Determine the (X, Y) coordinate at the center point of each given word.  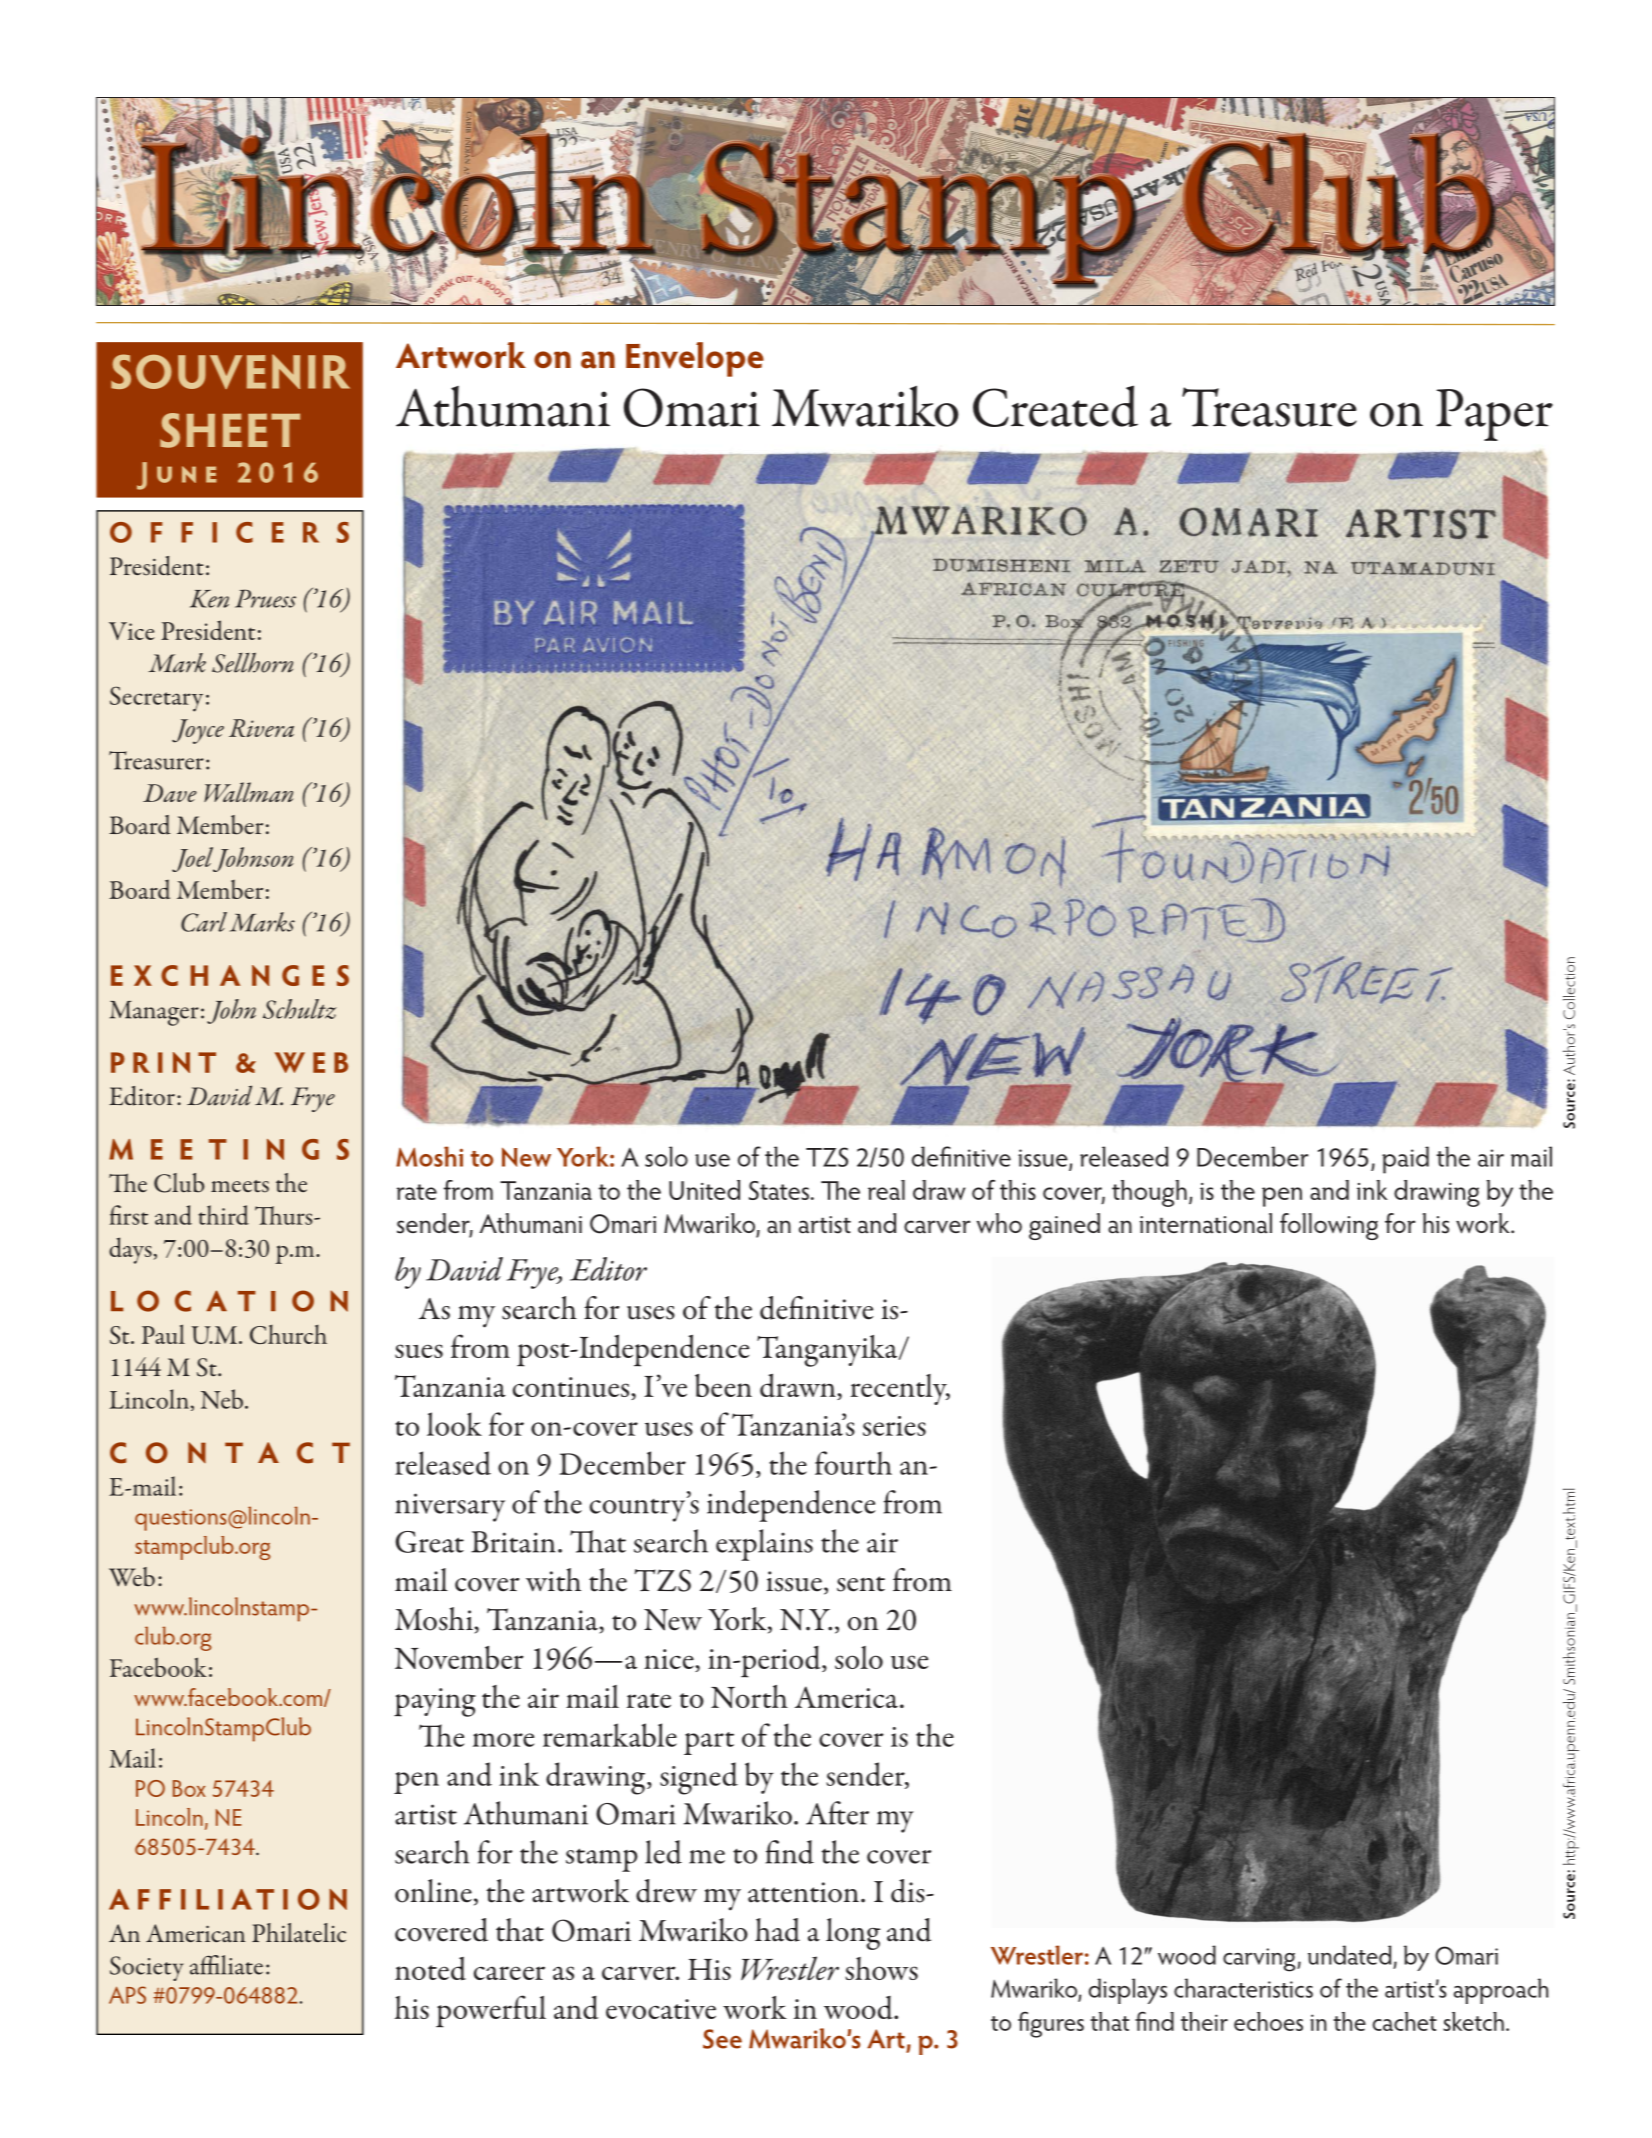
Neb (223, 1399)
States (779, 1190)
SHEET (230, 430)
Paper (1494, 415)
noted (430, 1969)
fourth (853, 1463)
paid (1405, 1160)
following (1329, 1226)
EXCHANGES (230, 975)
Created (1055, 406)
